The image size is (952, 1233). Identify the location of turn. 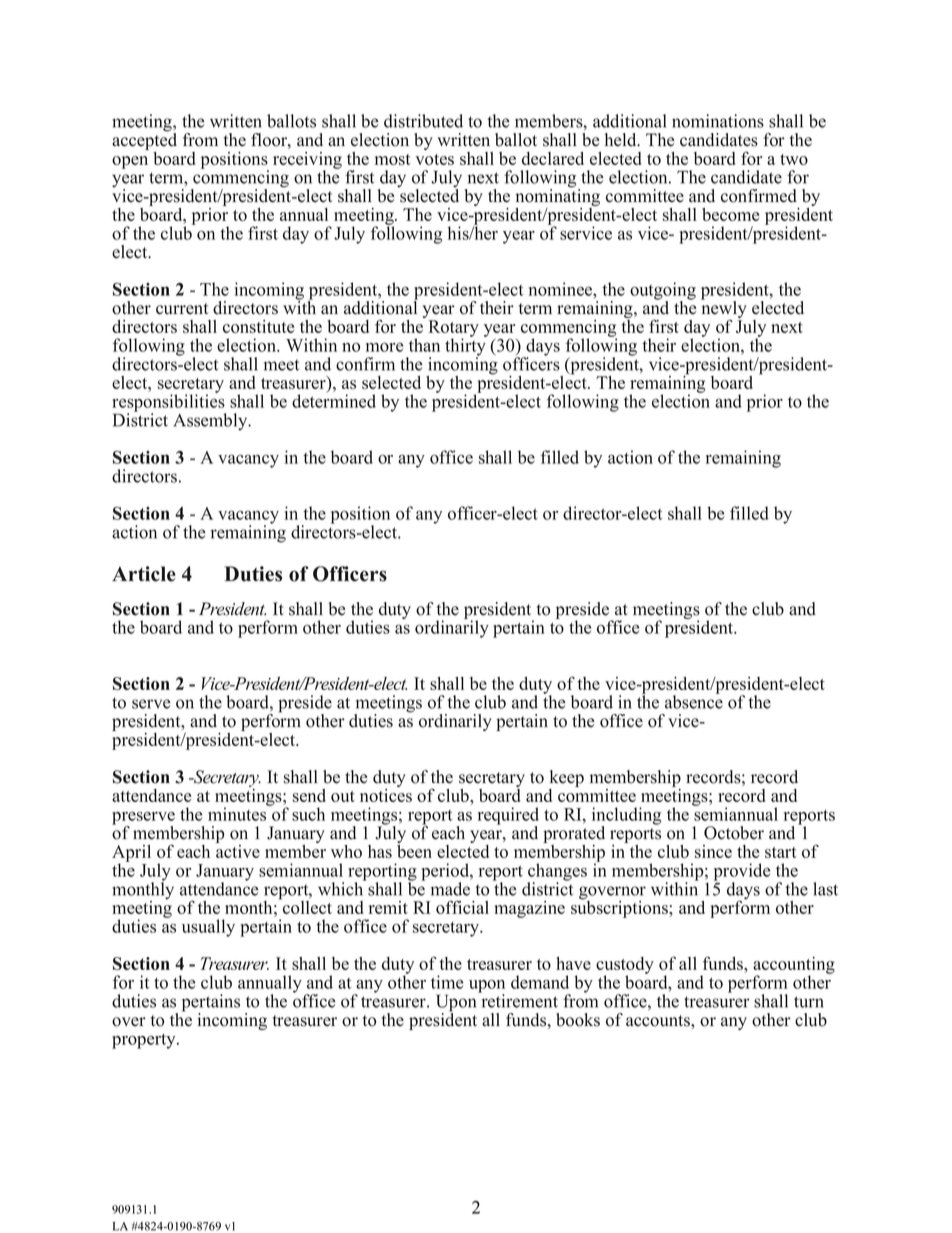
(809, 1002).
